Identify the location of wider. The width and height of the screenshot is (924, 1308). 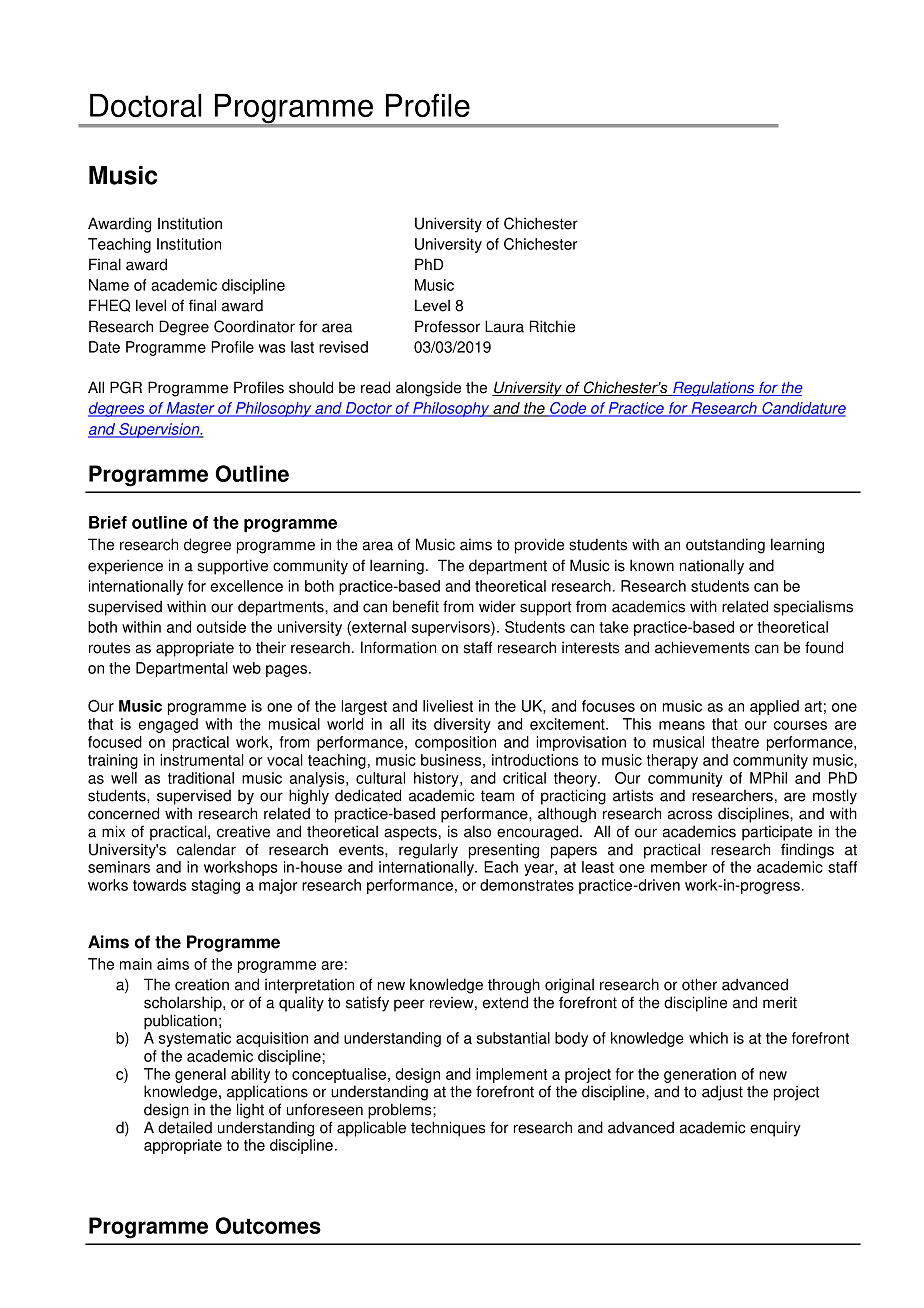
(497, 606).
